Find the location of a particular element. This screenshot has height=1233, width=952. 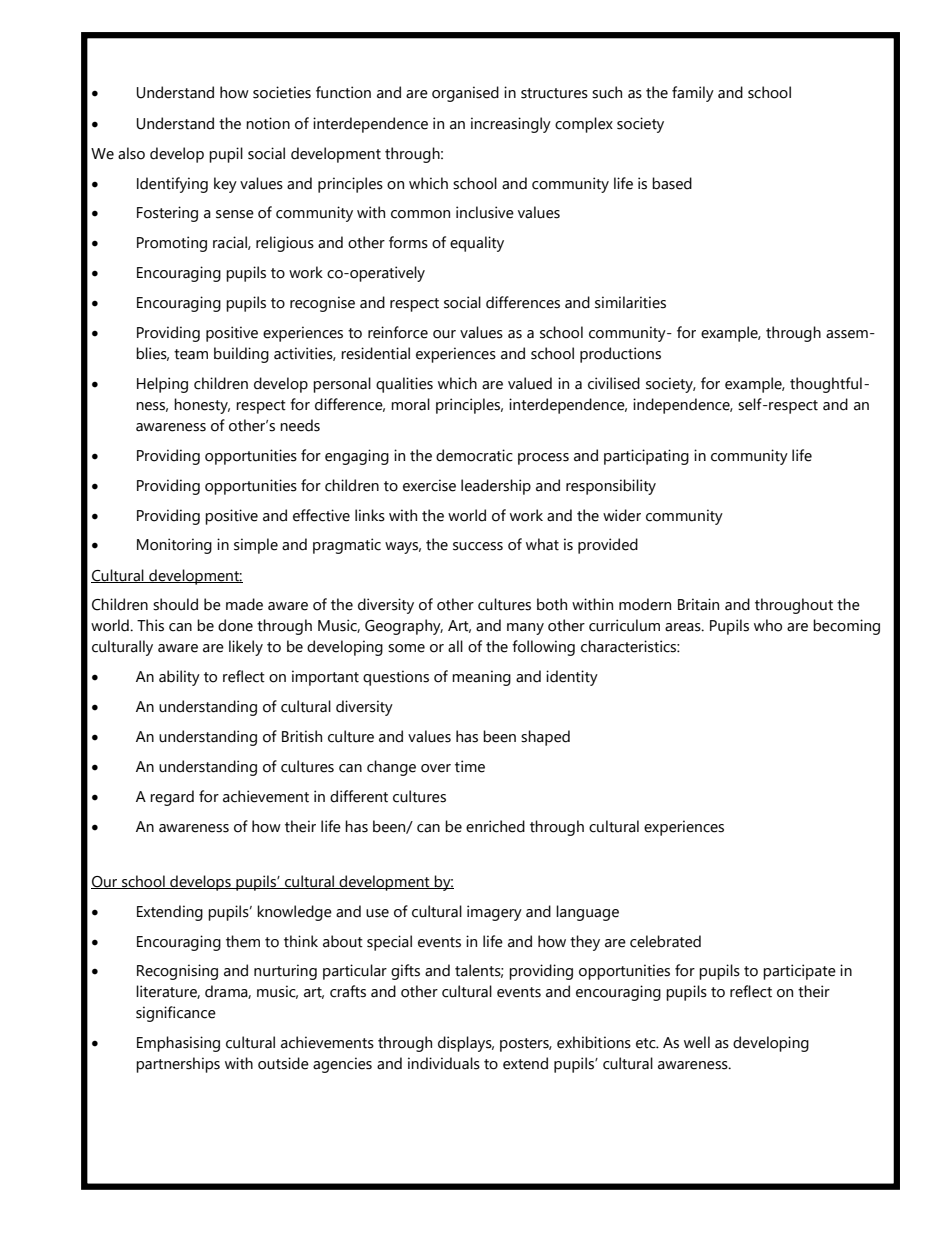

notion is located at coordinates (268, 123).
